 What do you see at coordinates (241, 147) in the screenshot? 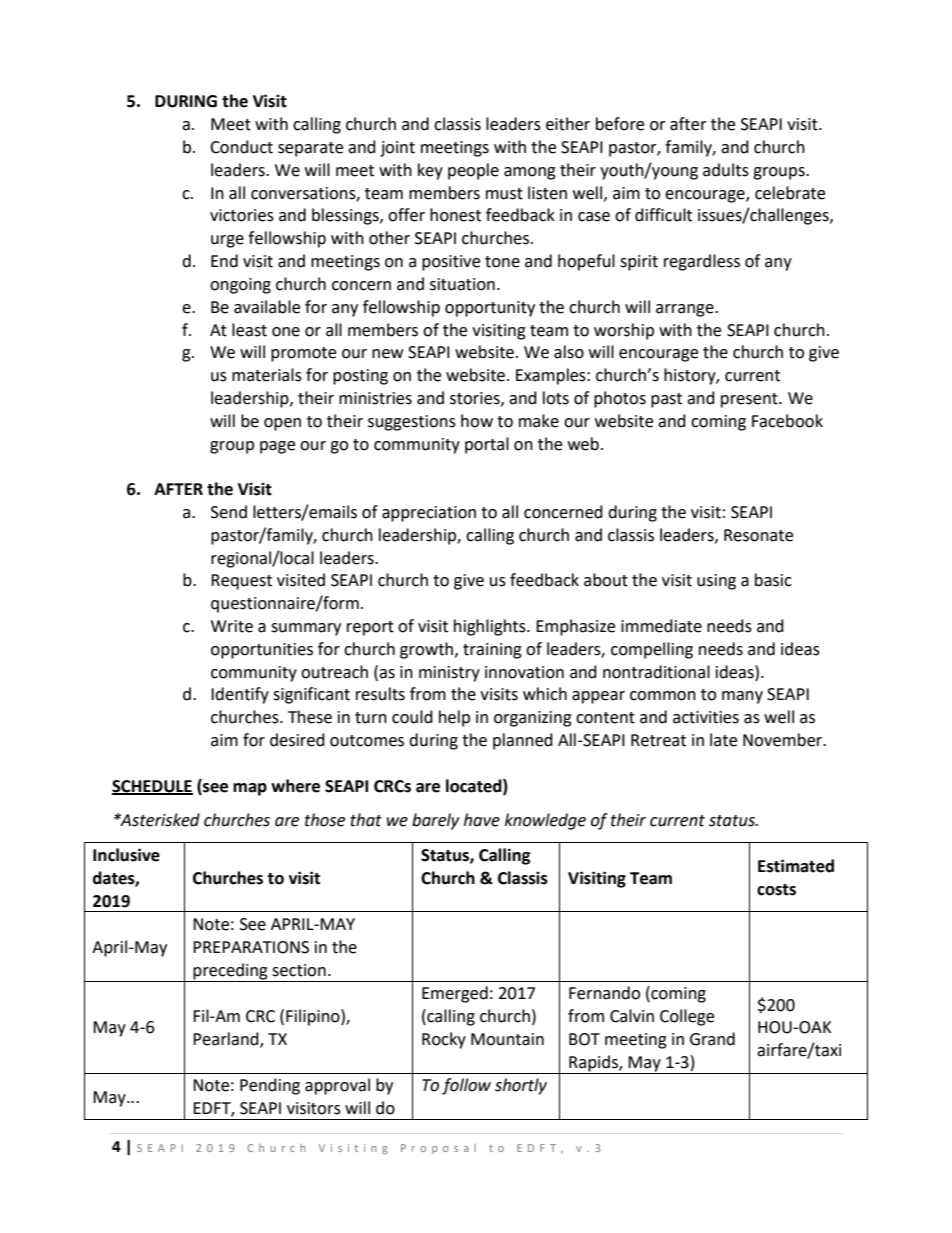
I see `Conduct` at bounding box center [241, 147].
